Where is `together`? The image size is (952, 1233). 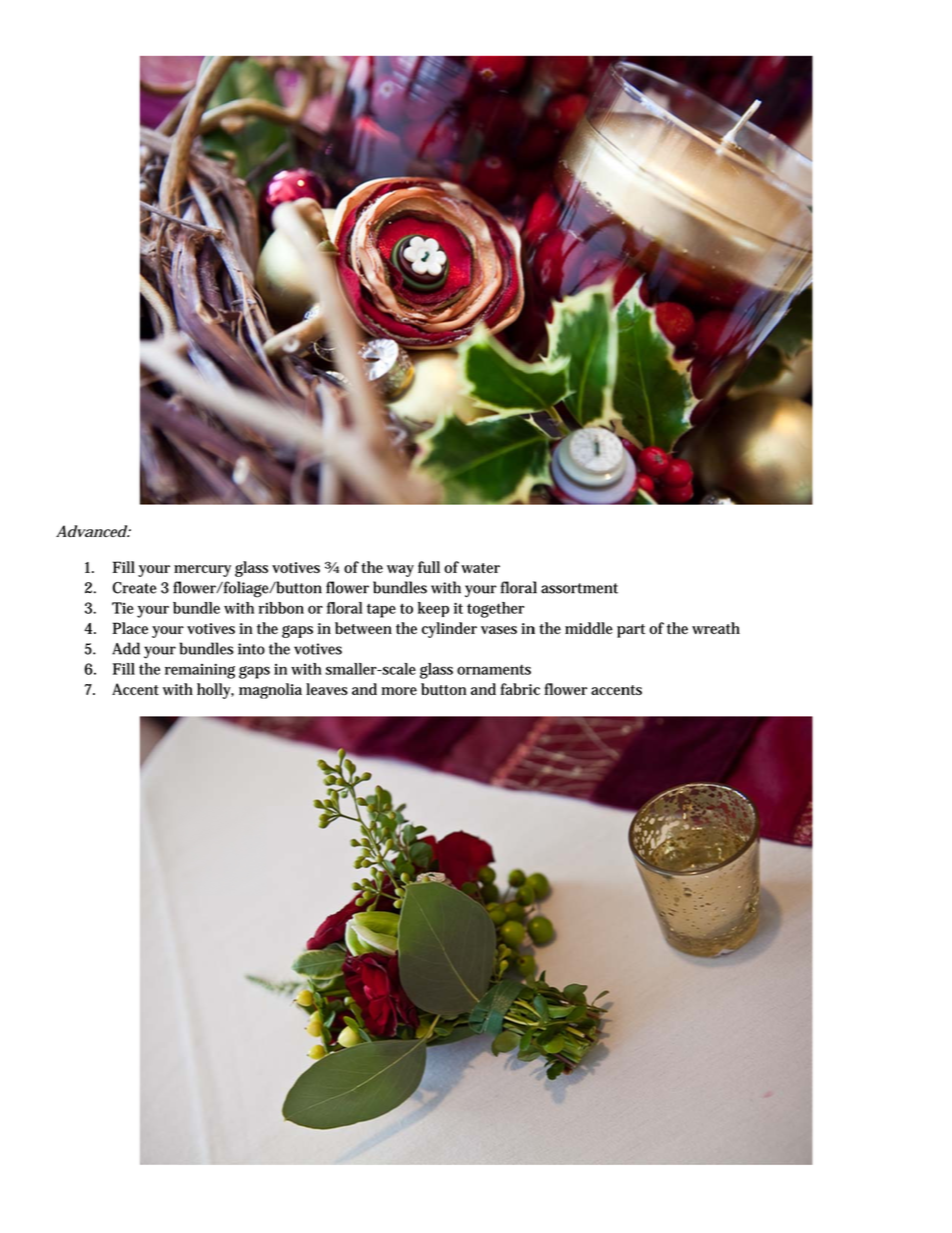 together is located at coordinates (495, 610).
